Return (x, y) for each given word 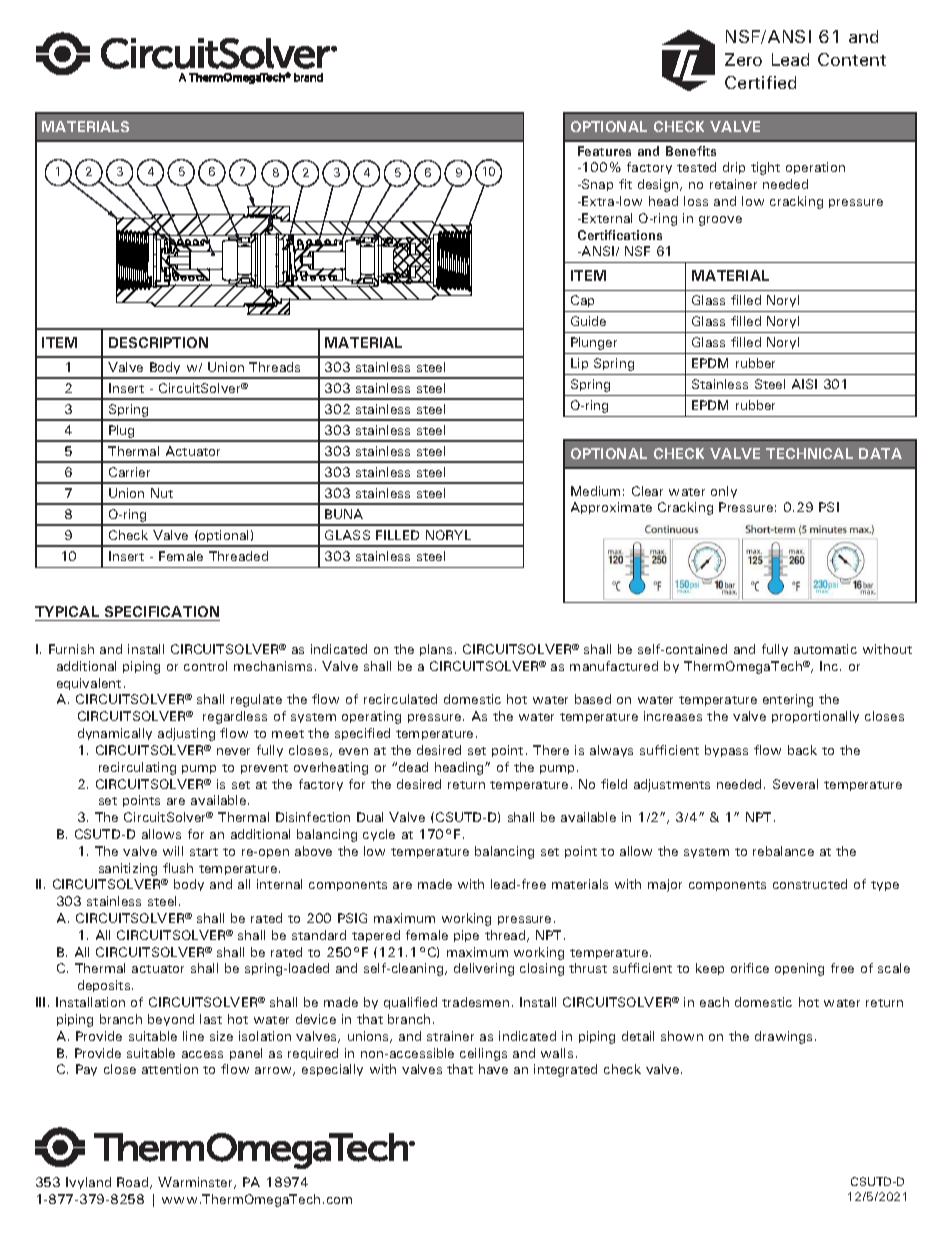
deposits (105, 986)
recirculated (400, 699)
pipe (466, 936)
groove (720, 221)
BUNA (344, 514)
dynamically (115, 734)
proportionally (815, 717)
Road (134, 1183)
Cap (582, 301)
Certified (760, 82)
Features (604, 151)
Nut (162, 493)
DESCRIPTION (158, 342)
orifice (750, 968)
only (724, 492)
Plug (122, 433)
